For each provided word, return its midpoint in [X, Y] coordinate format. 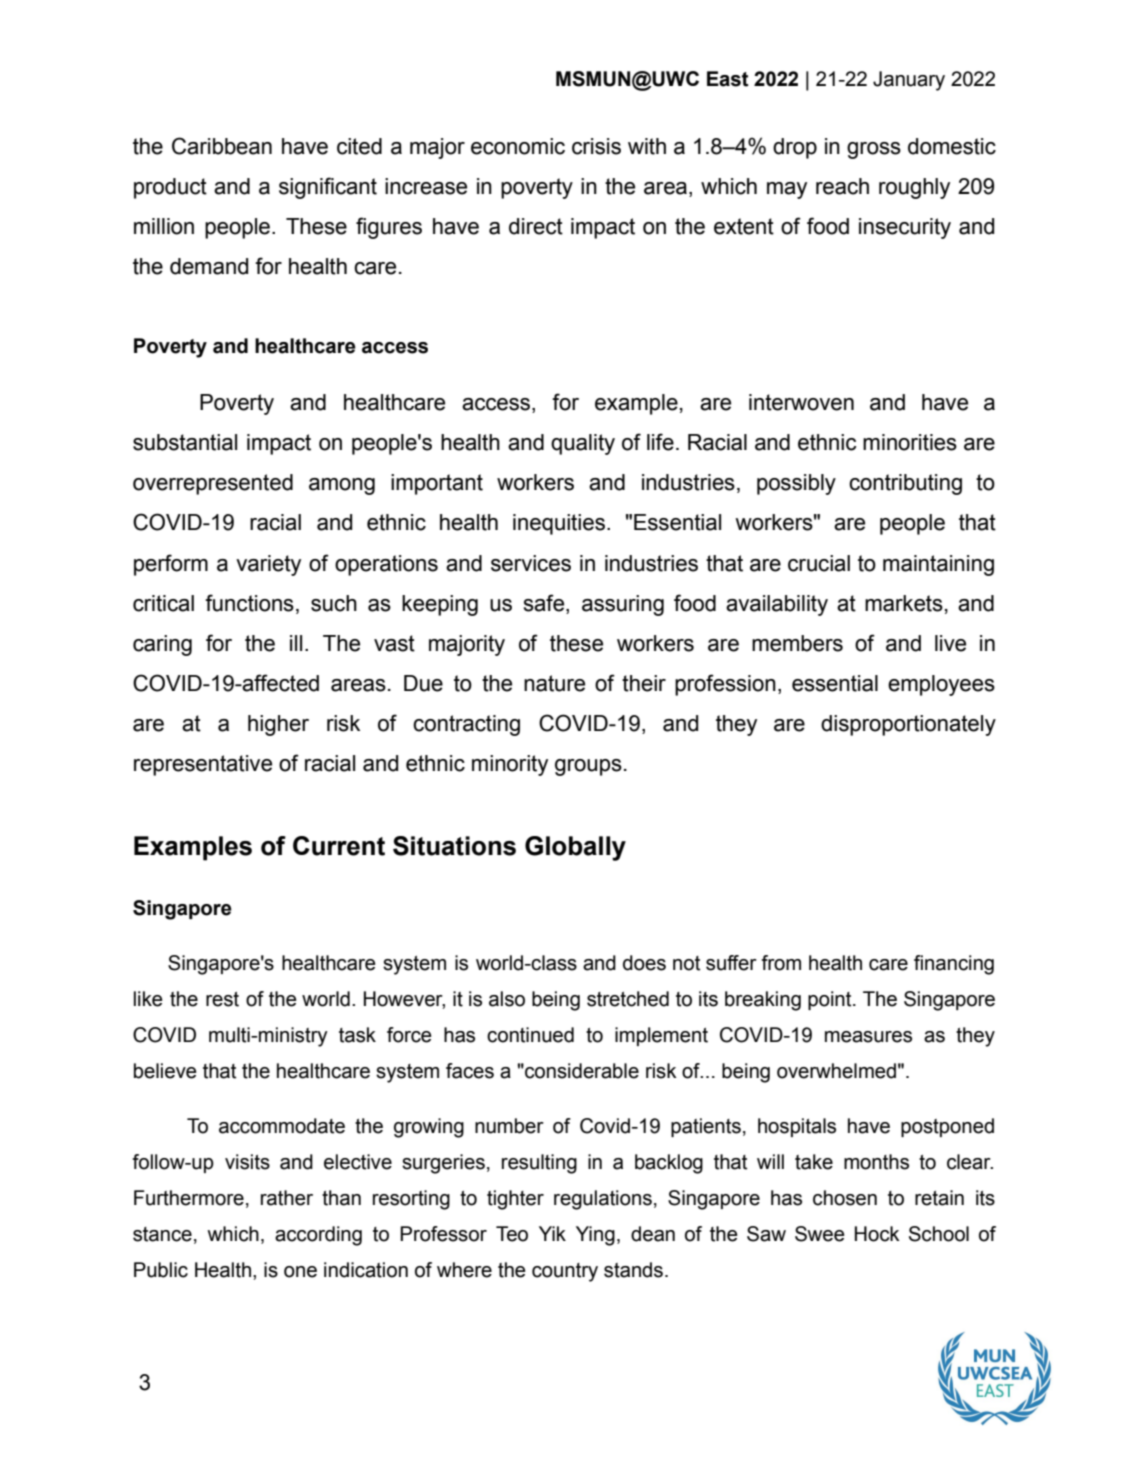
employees [941, 685]
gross [874, 150]
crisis [596, 146]
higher [278, 725]
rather [287, 1198]
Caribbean [222, 146]
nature [554, 683]
